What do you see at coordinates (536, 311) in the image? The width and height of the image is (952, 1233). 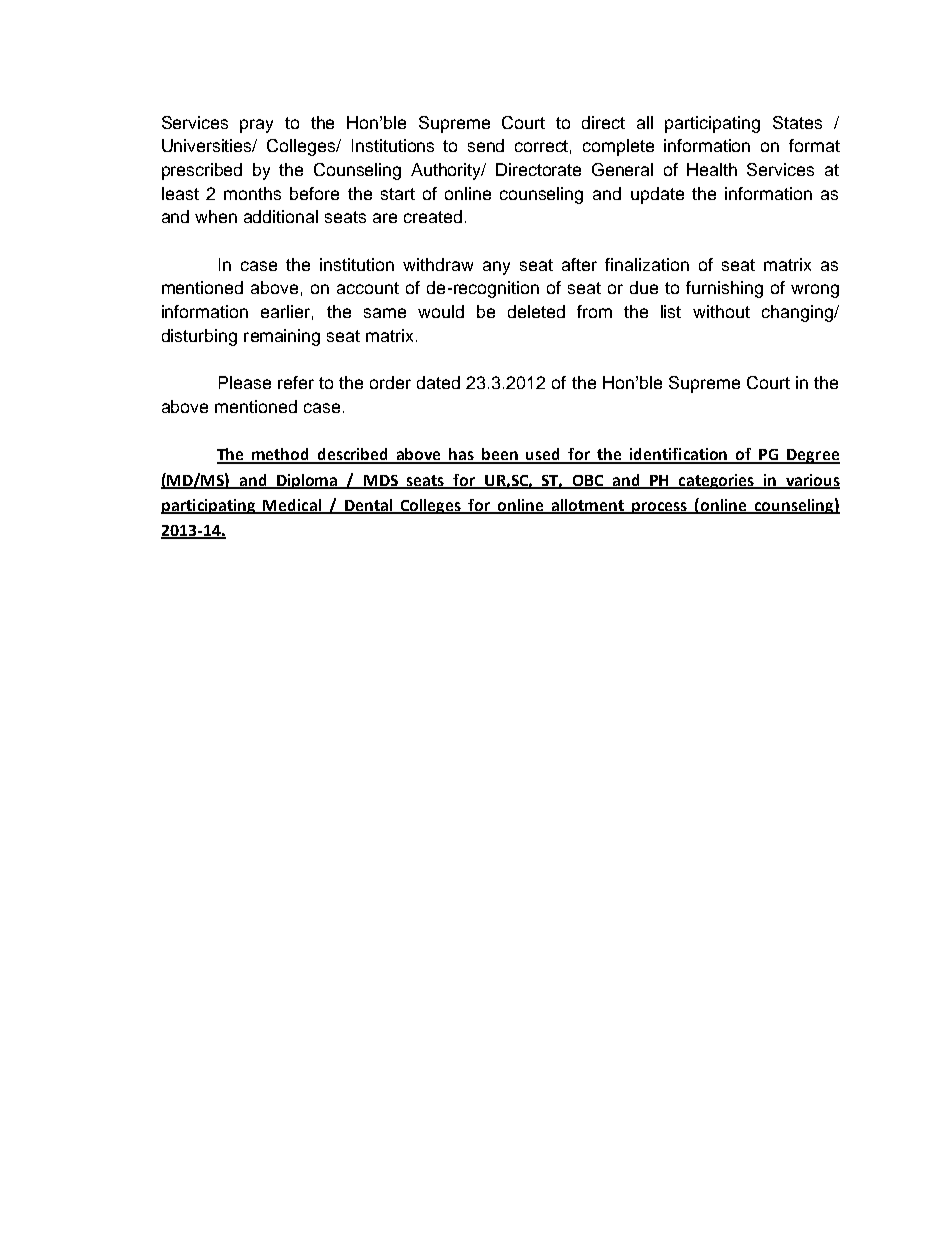 I see `deleted` at bounding box center [536, 311].
